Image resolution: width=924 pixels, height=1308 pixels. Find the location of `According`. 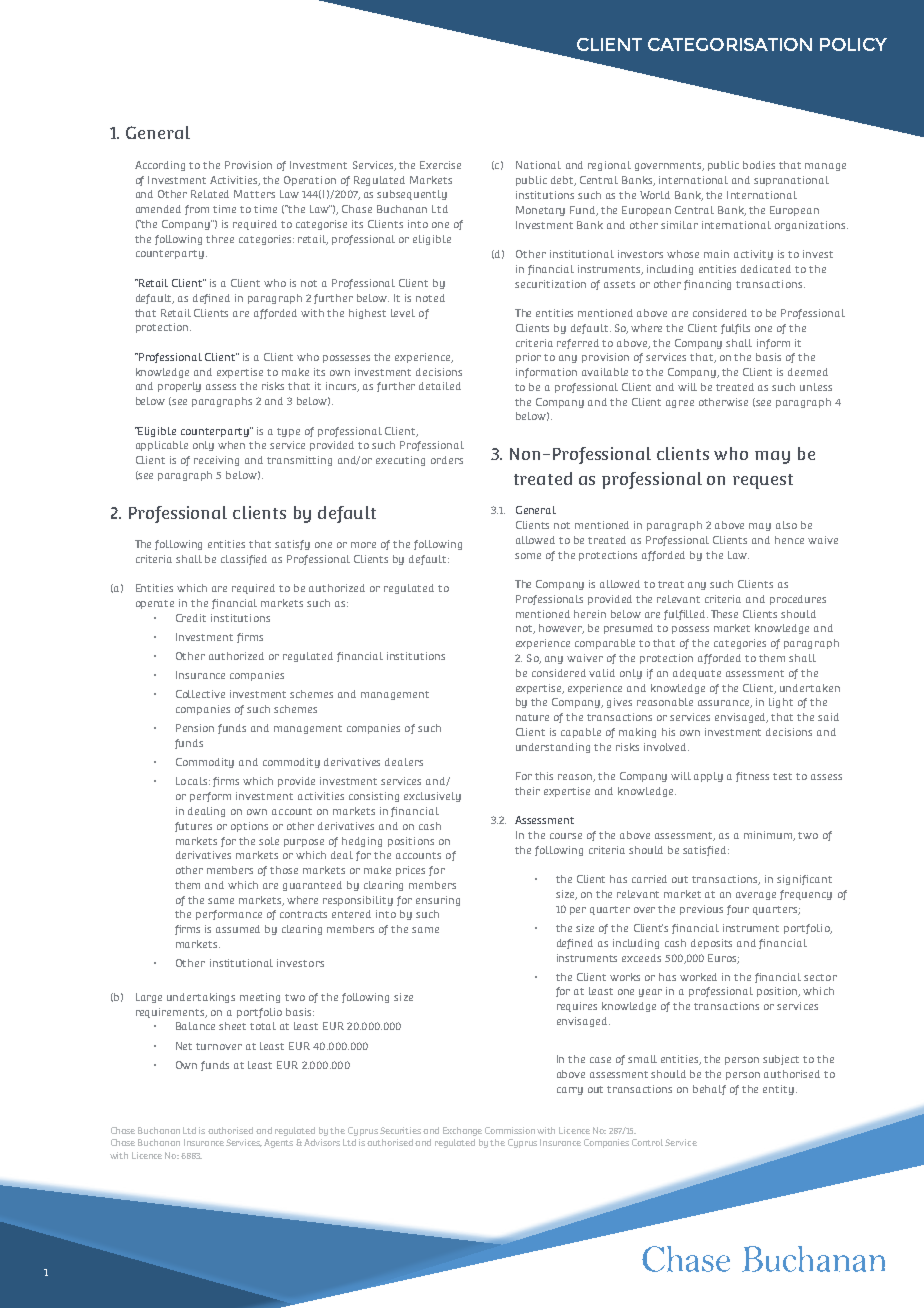

According is located at coordinates (160, 166).
